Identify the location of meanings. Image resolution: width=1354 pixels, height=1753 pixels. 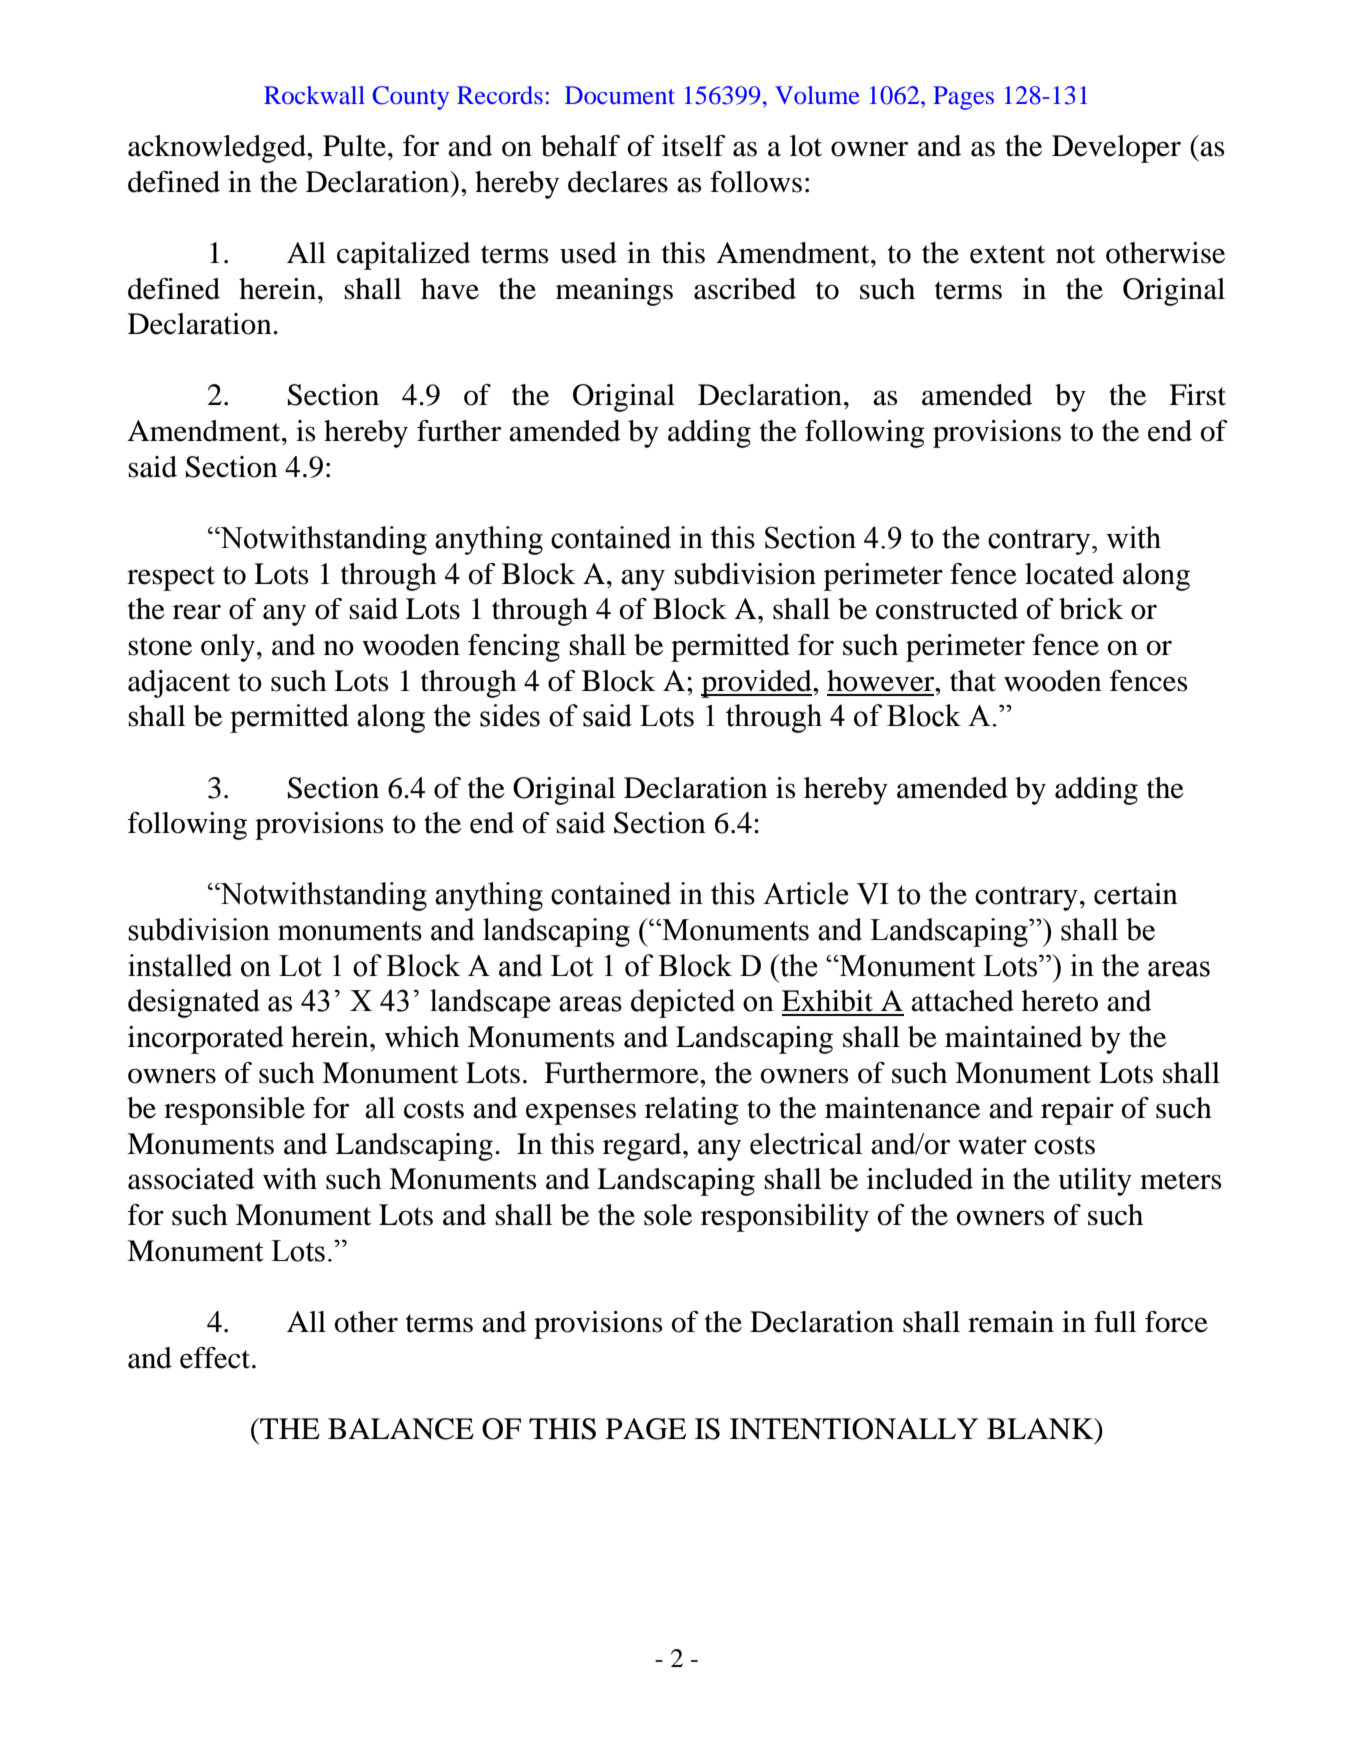
(614, 292).
